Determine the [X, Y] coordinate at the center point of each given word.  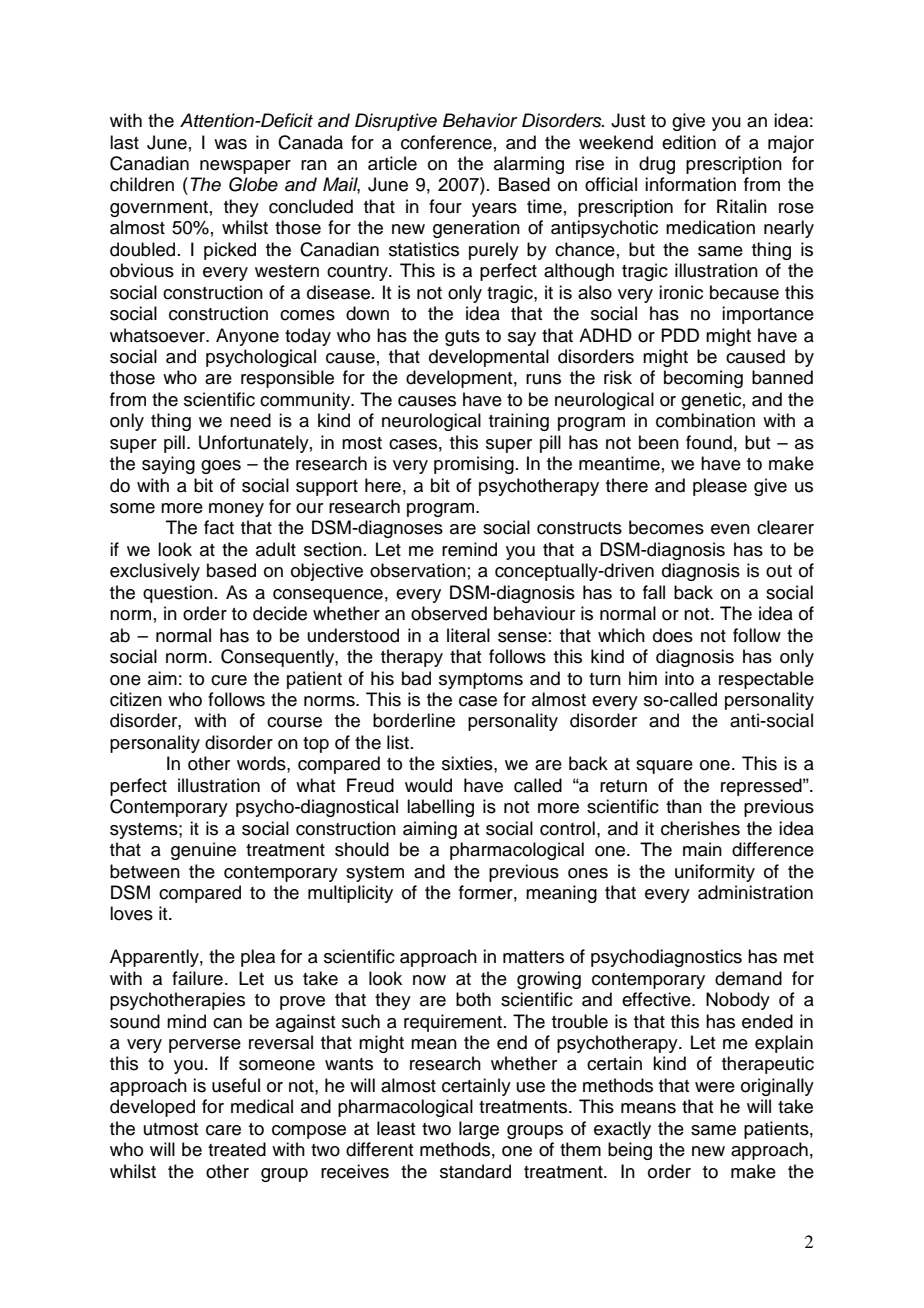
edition [689, 142]
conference [446, 142]
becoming [703, 379]
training [519, 422]
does [673, 635]
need [250, 420]
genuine [203, 851]
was [230, 144]
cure [229, 680]
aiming [430, 830]
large [479, 1130]
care [223, 1130]
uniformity [715, 873]
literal [468, 635]
